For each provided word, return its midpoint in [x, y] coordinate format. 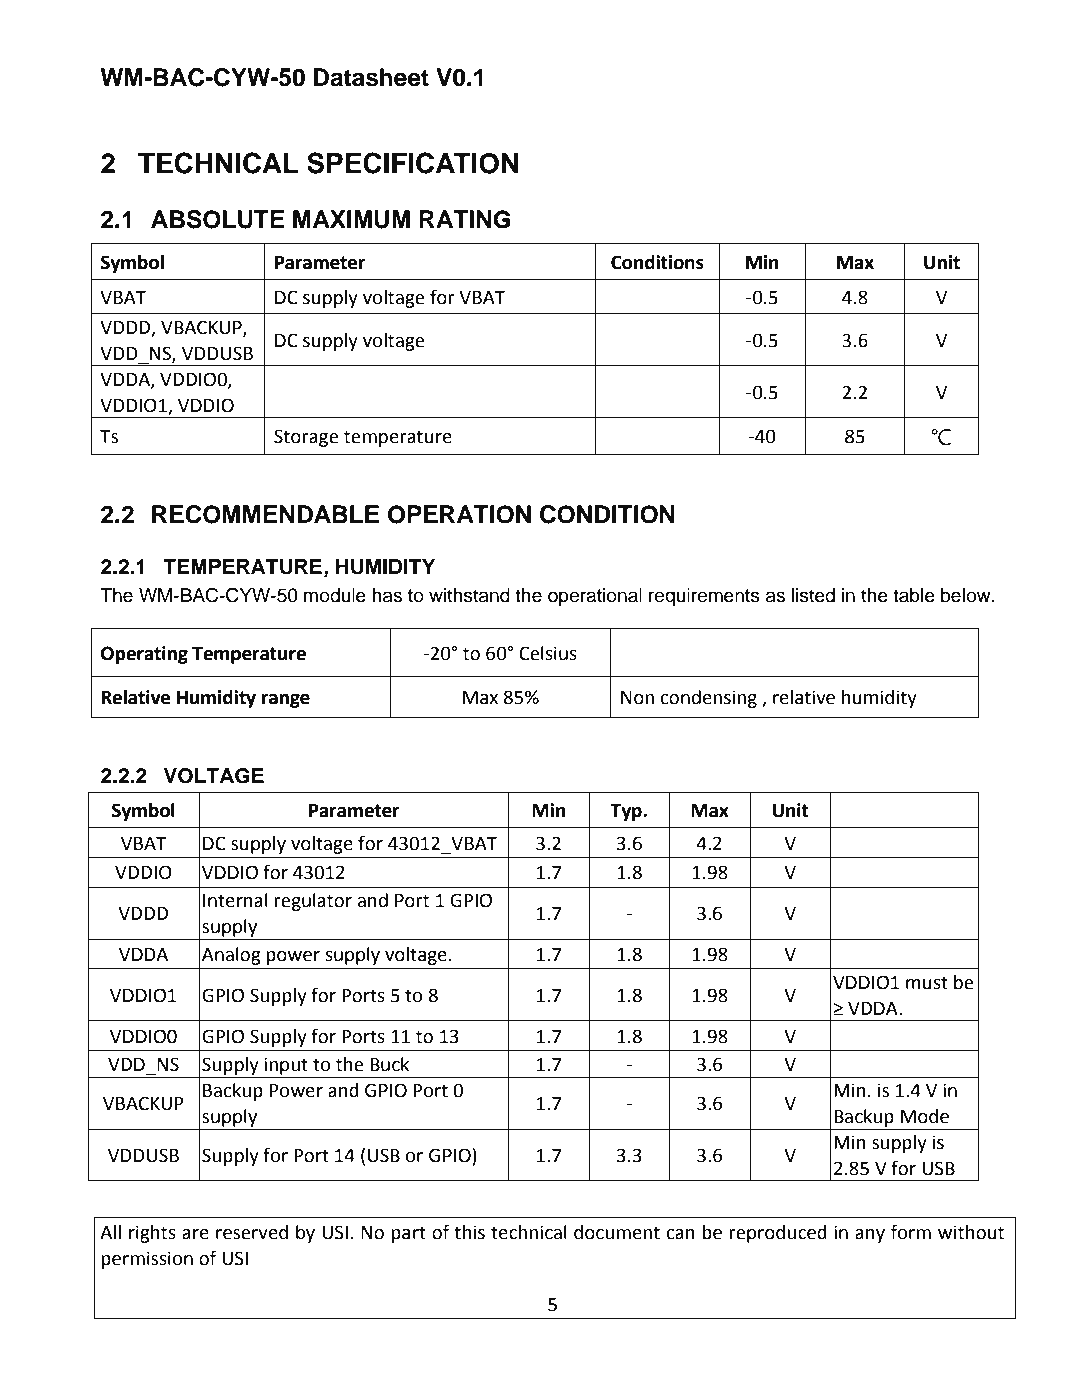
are [195, 1234]
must [927, 983]
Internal [235, 900]
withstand [469, 595]
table [914, 595]
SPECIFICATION [413, 163]
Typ [627, 812]
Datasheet [371, 77]
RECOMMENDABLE [265, 514]
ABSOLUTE [218, 219]
